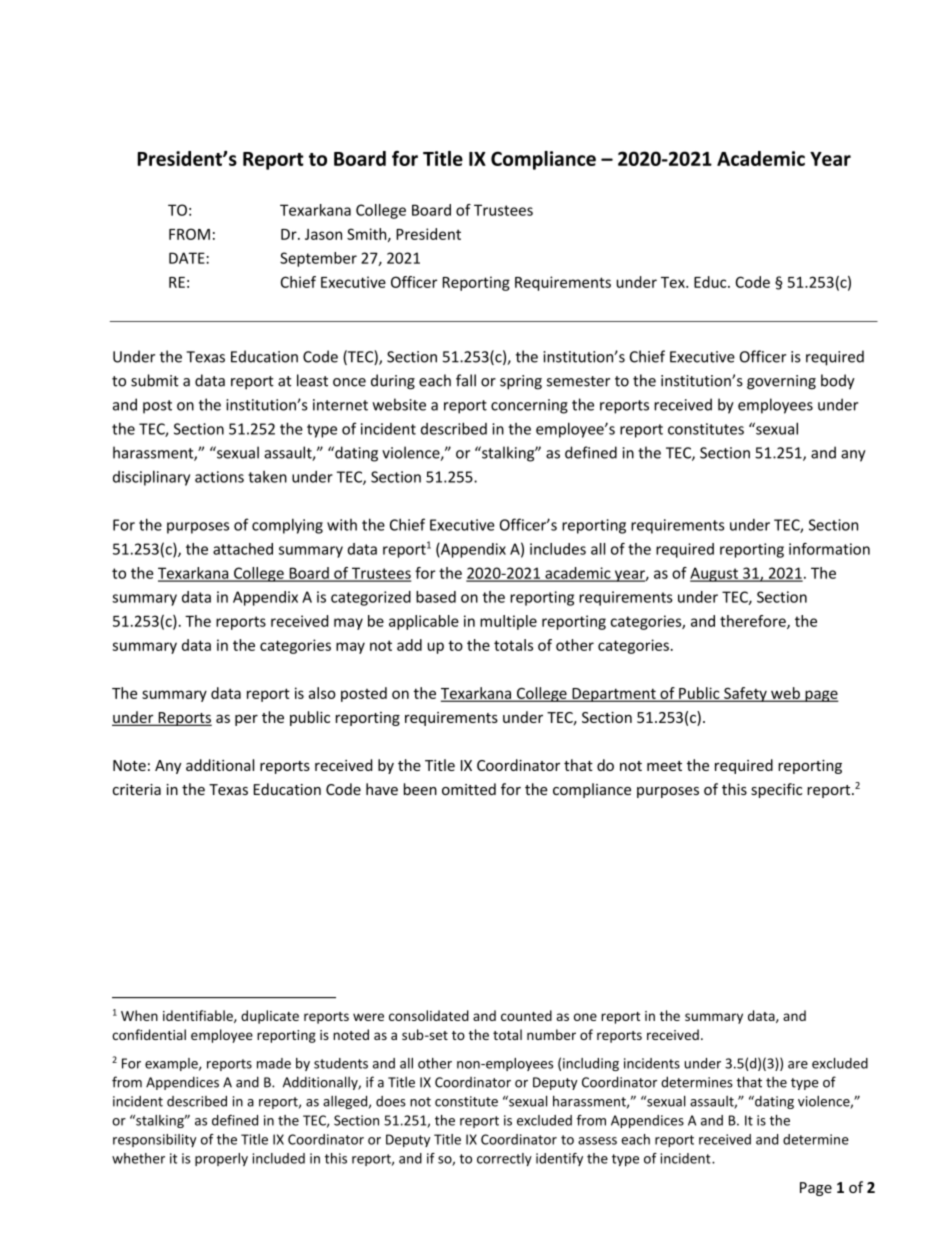  Describe the element at coordinates (318, 259) in the screenshot. I see `September` at that location.
